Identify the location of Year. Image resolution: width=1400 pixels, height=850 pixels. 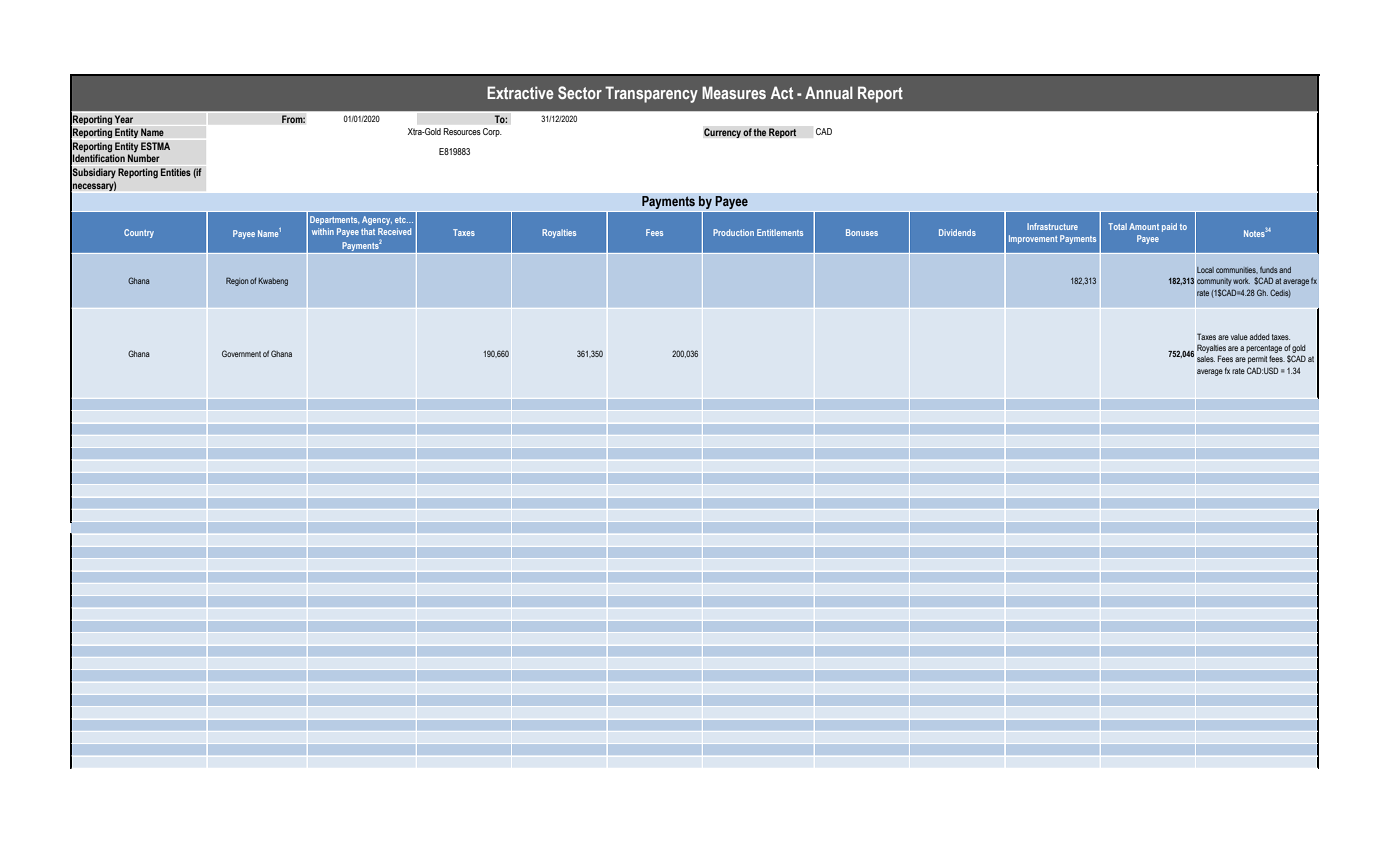
(123, 119).
